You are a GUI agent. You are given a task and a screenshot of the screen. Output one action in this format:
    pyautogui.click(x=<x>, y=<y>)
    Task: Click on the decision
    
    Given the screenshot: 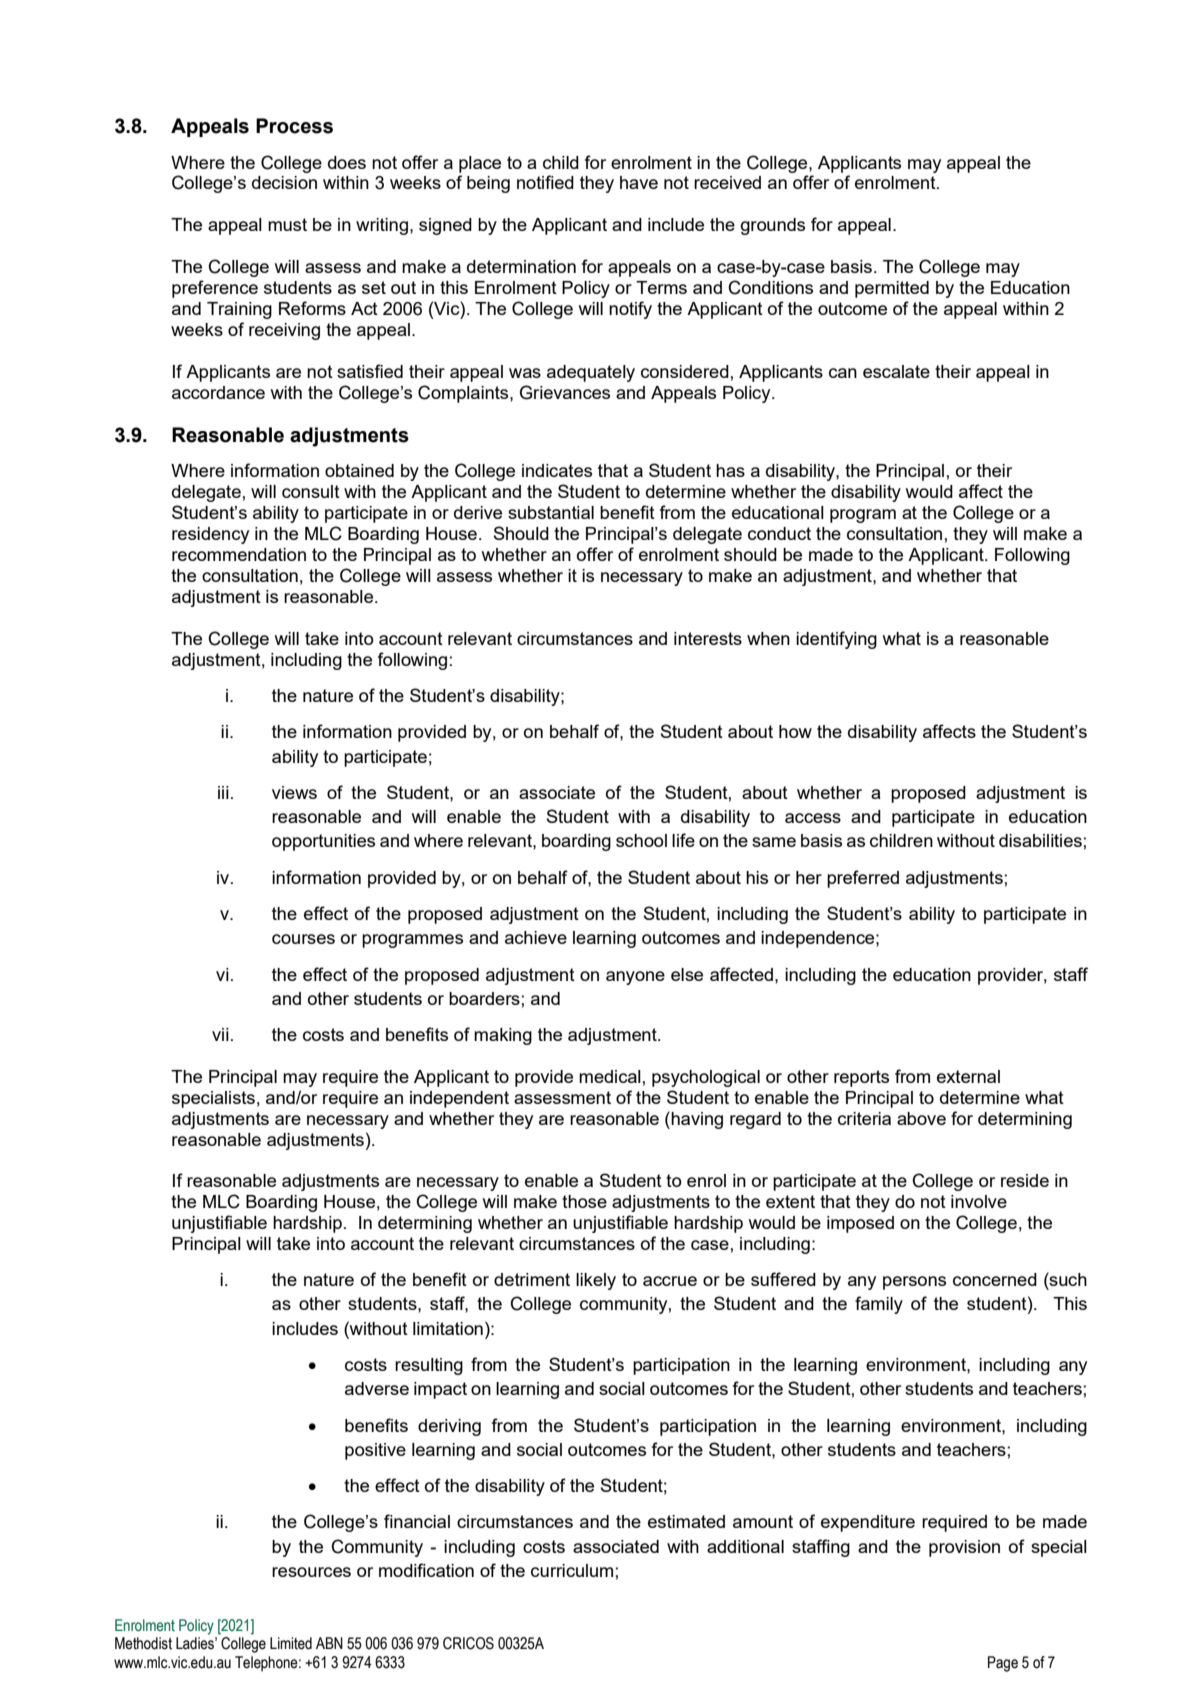 What is the action you would take?
    pyautogui.click(x=284, y=182)
